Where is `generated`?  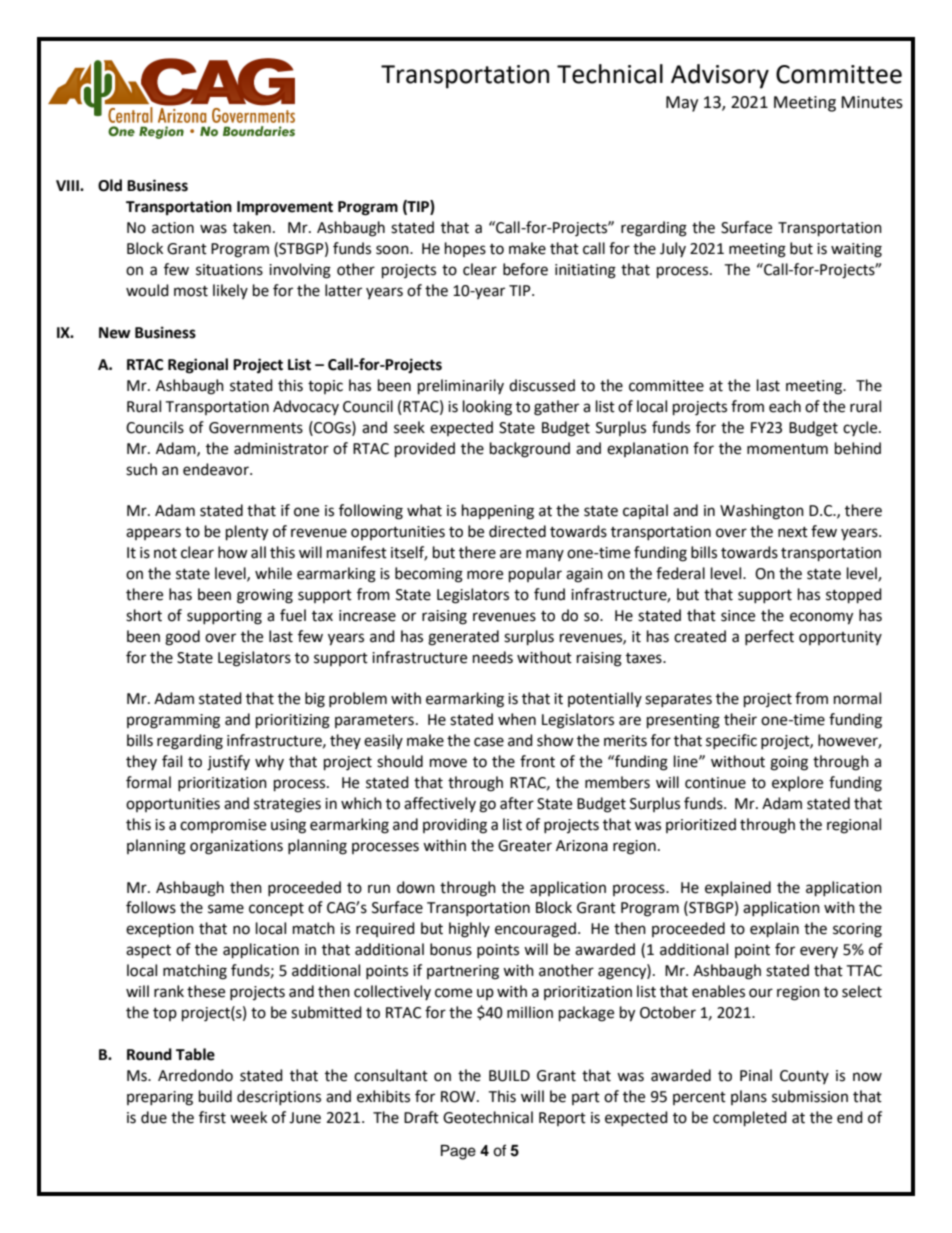
generated is located at coordinates (463, 638).
